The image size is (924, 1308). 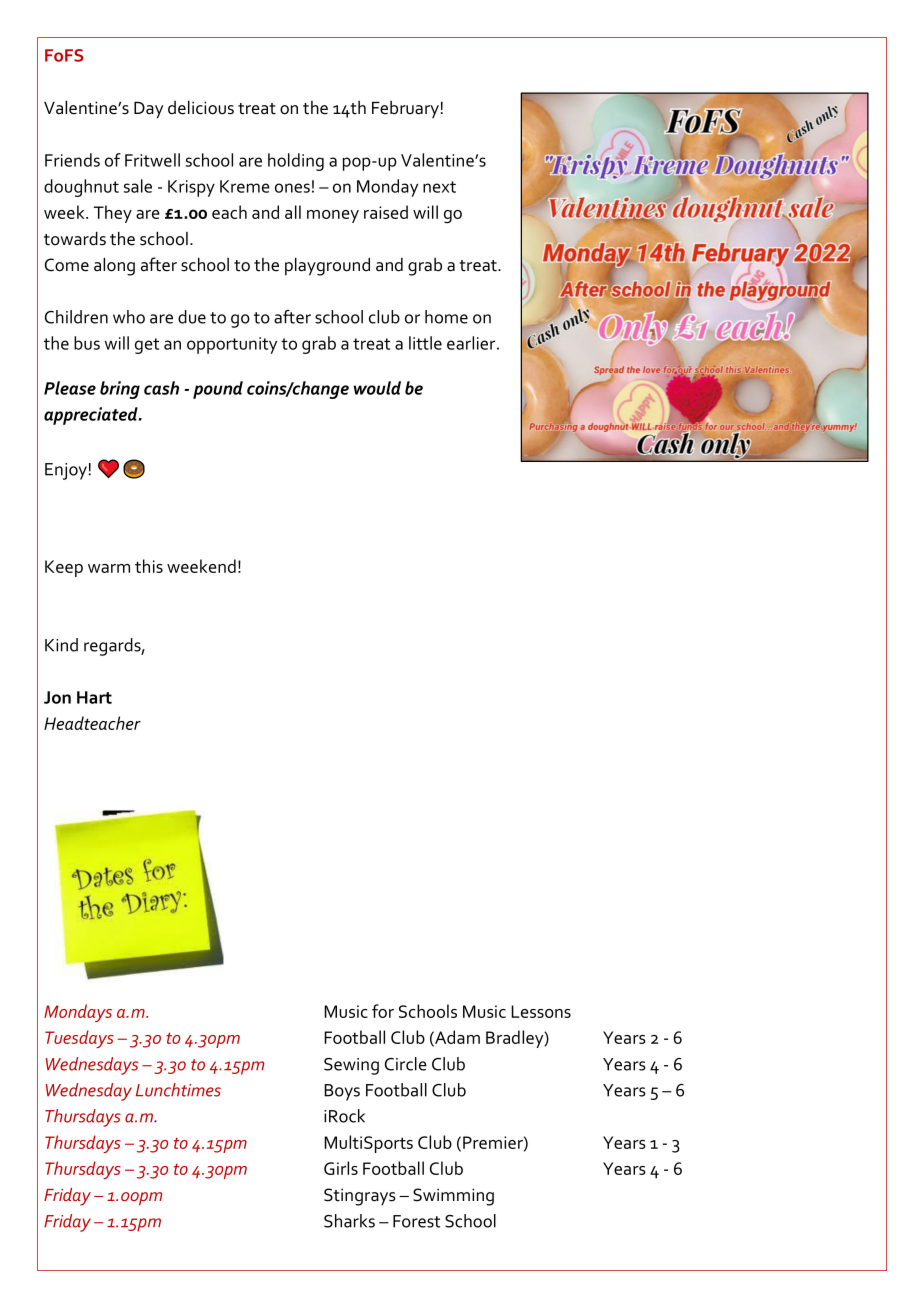 What do you see at coordinates (349, 1221) in the screenshot?
I see `Sharks` at bounding box center [349, 1221].
